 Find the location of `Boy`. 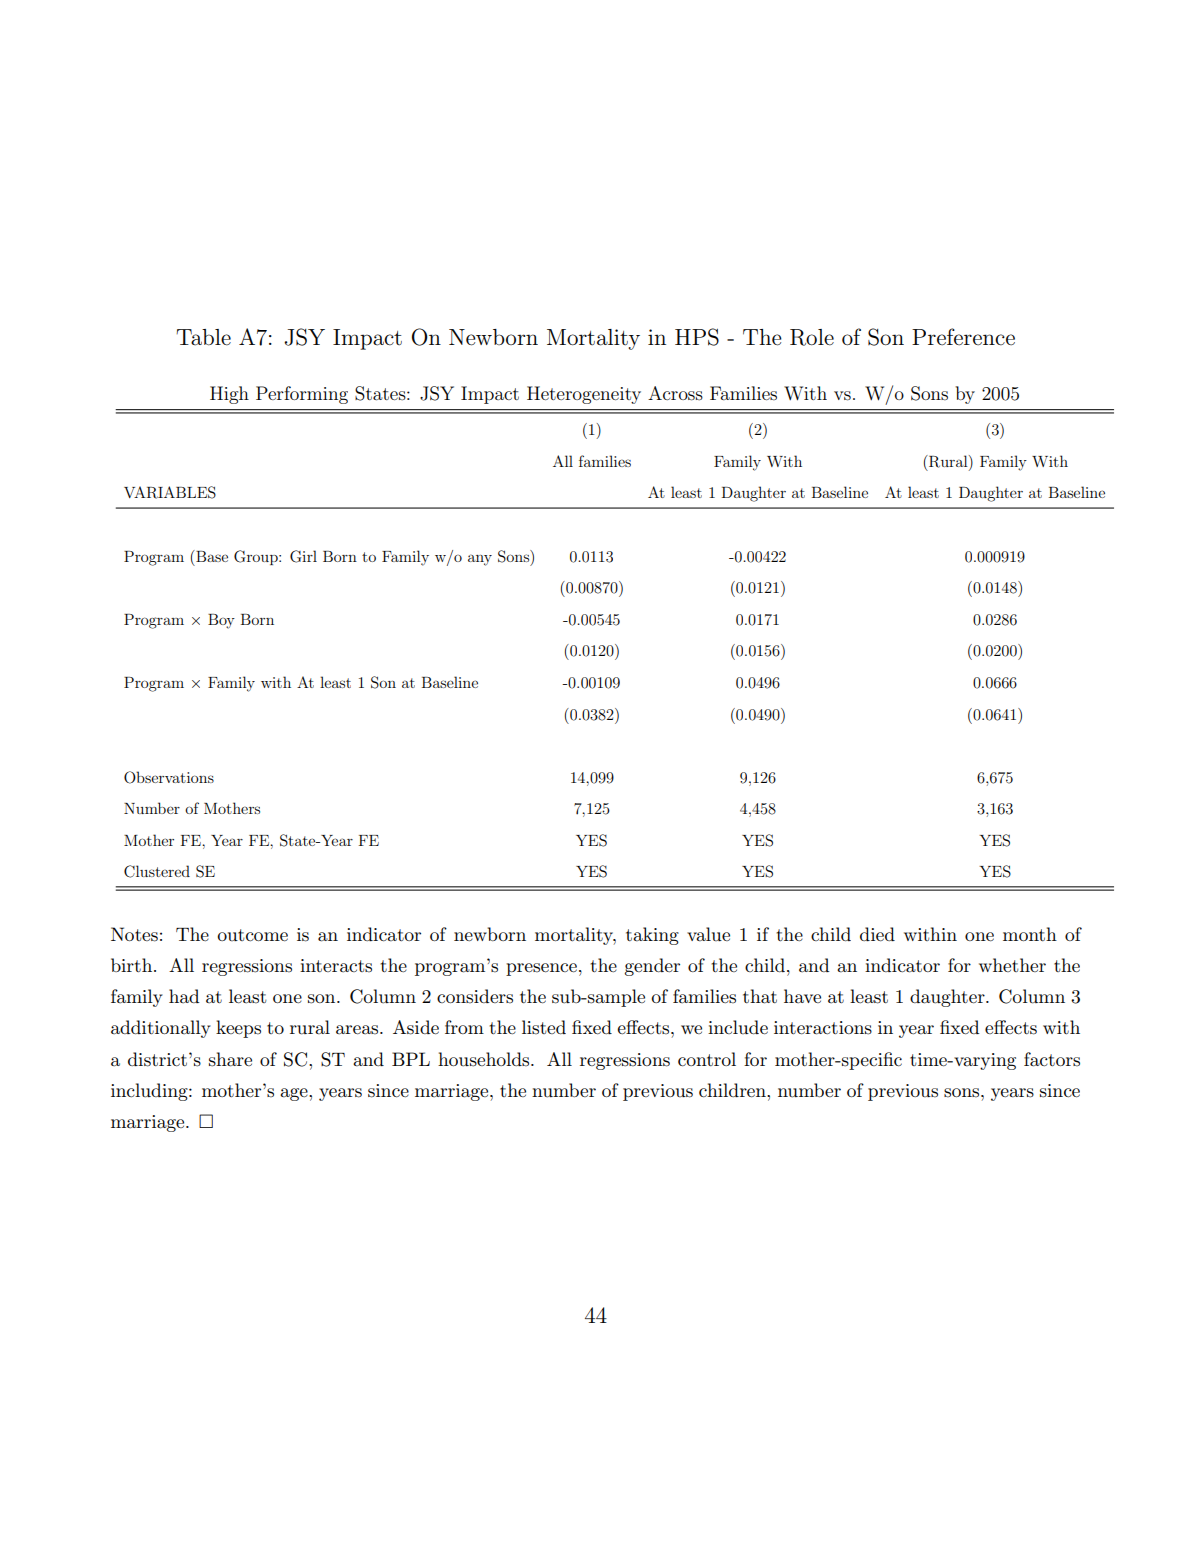

Boy is located at coordinates (221, 621).
